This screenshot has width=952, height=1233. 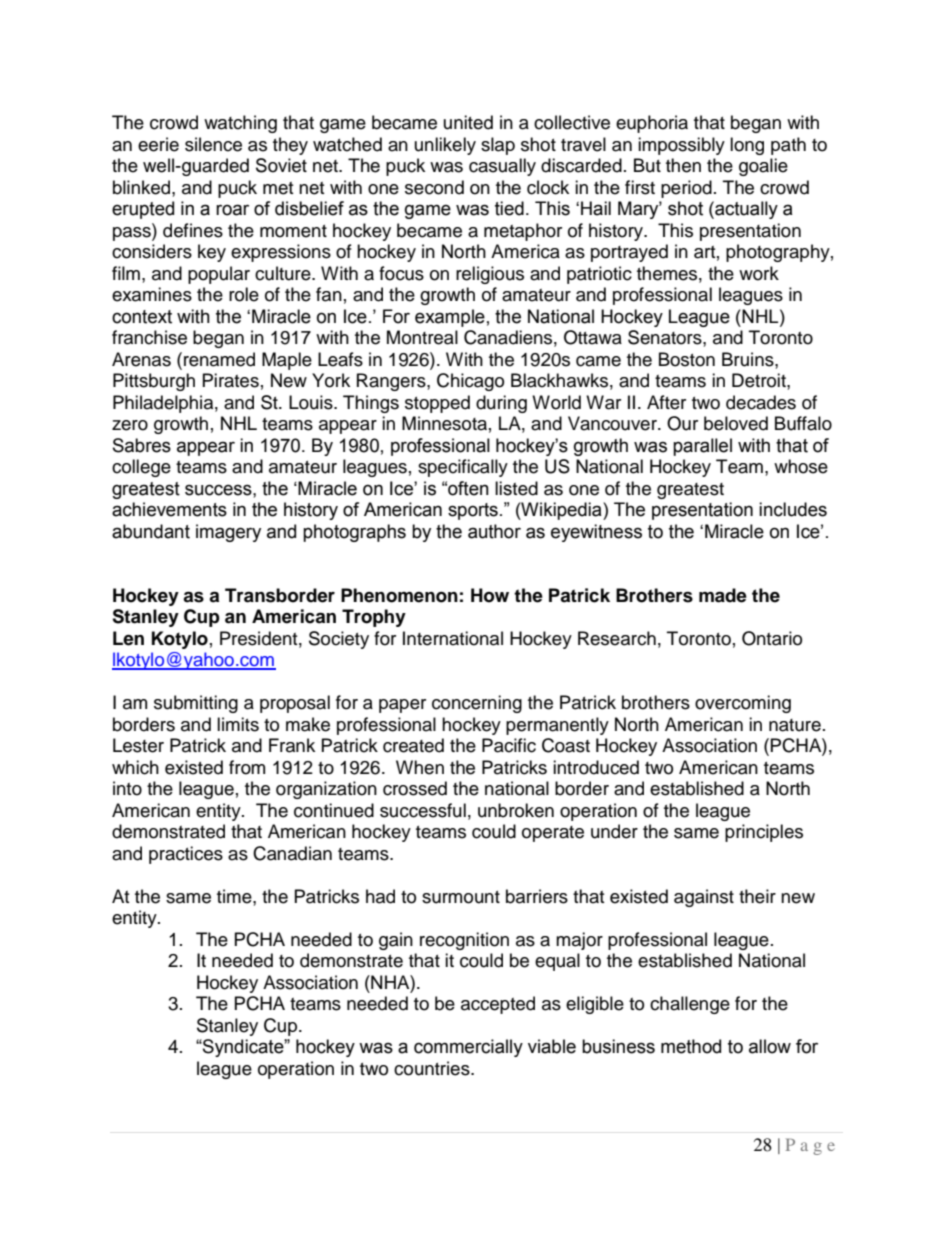 I want to click on long, so click(x=747, y=146).
